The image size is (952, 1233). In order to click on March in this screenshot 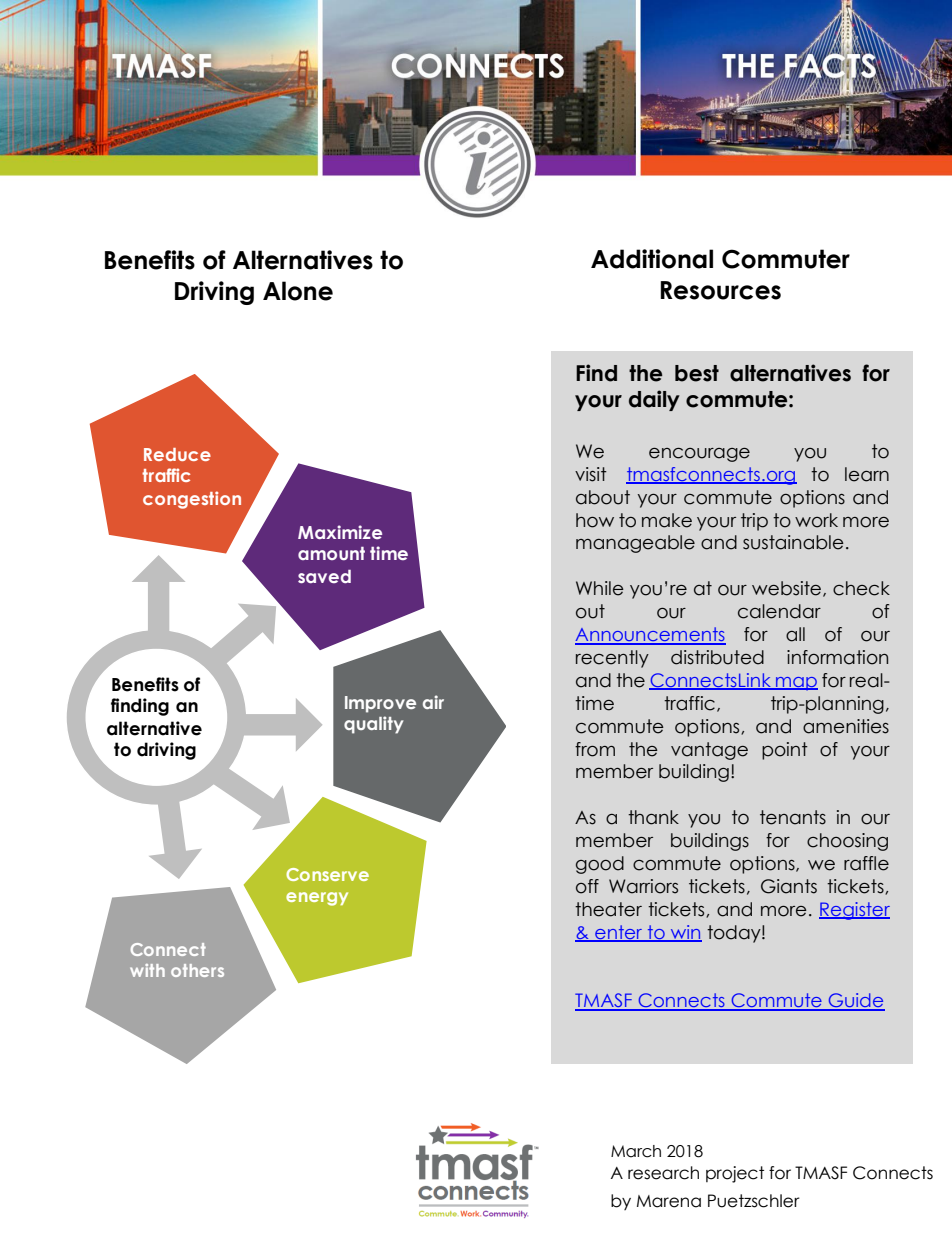, I will do `click(636, 1151)`.
